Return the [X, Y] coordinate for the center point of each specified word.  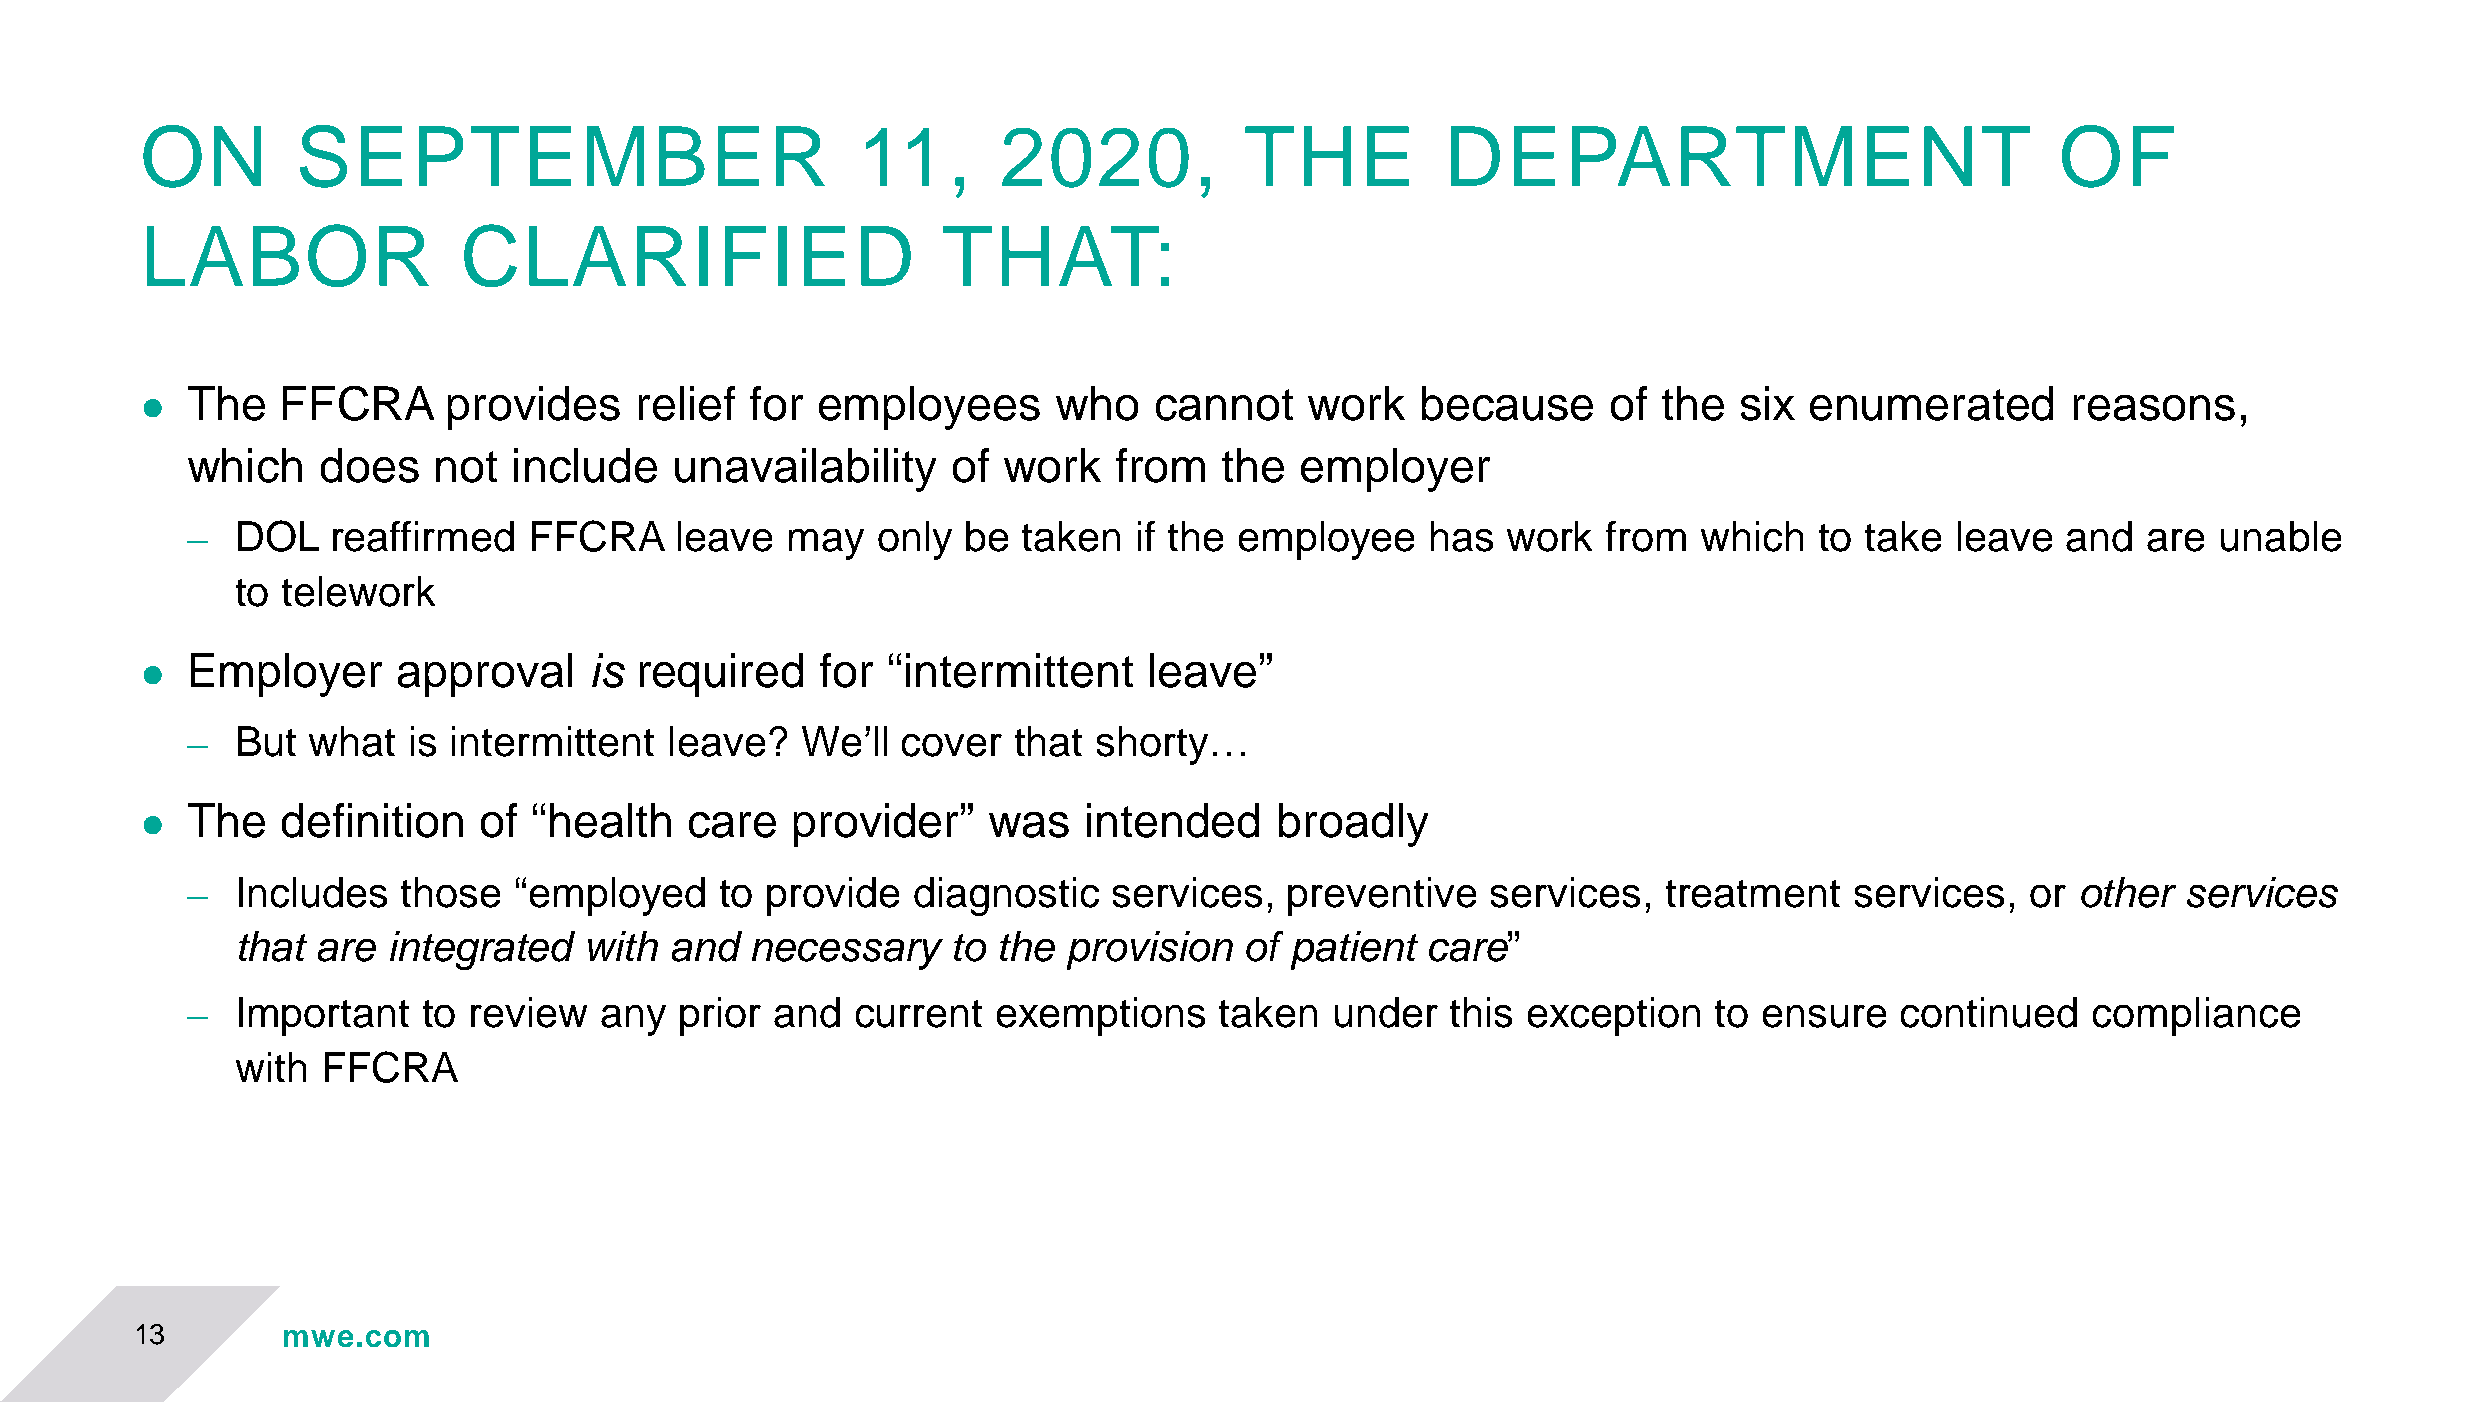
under [1386, 1012]
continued [1989, 1012]
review [529, 1012]
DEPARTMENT [1740, 156]
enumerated [1931, 403]
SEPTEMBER [562, 156]
